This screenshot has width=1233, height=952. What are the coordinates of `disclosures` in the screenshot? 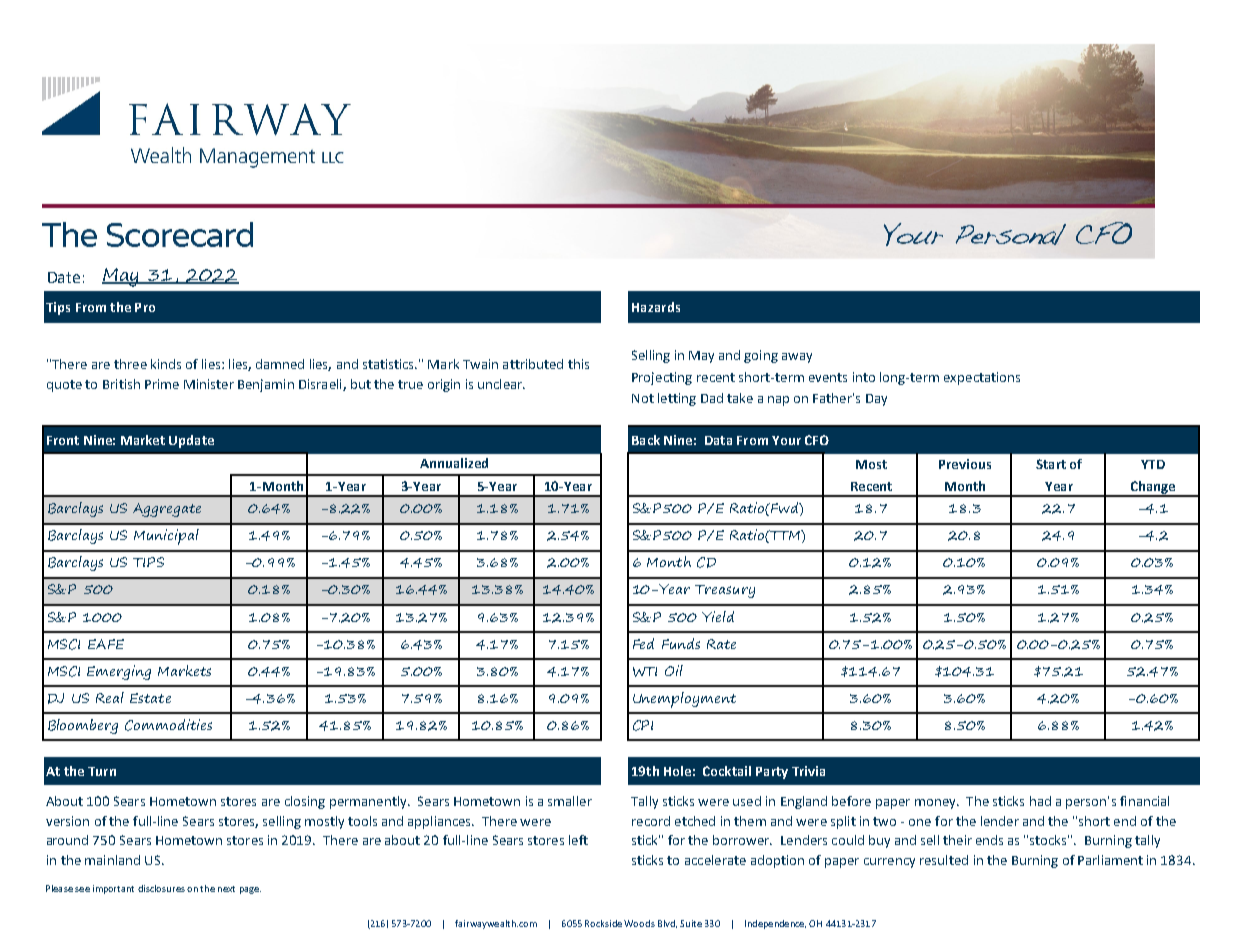 It's located at (161, 888).
